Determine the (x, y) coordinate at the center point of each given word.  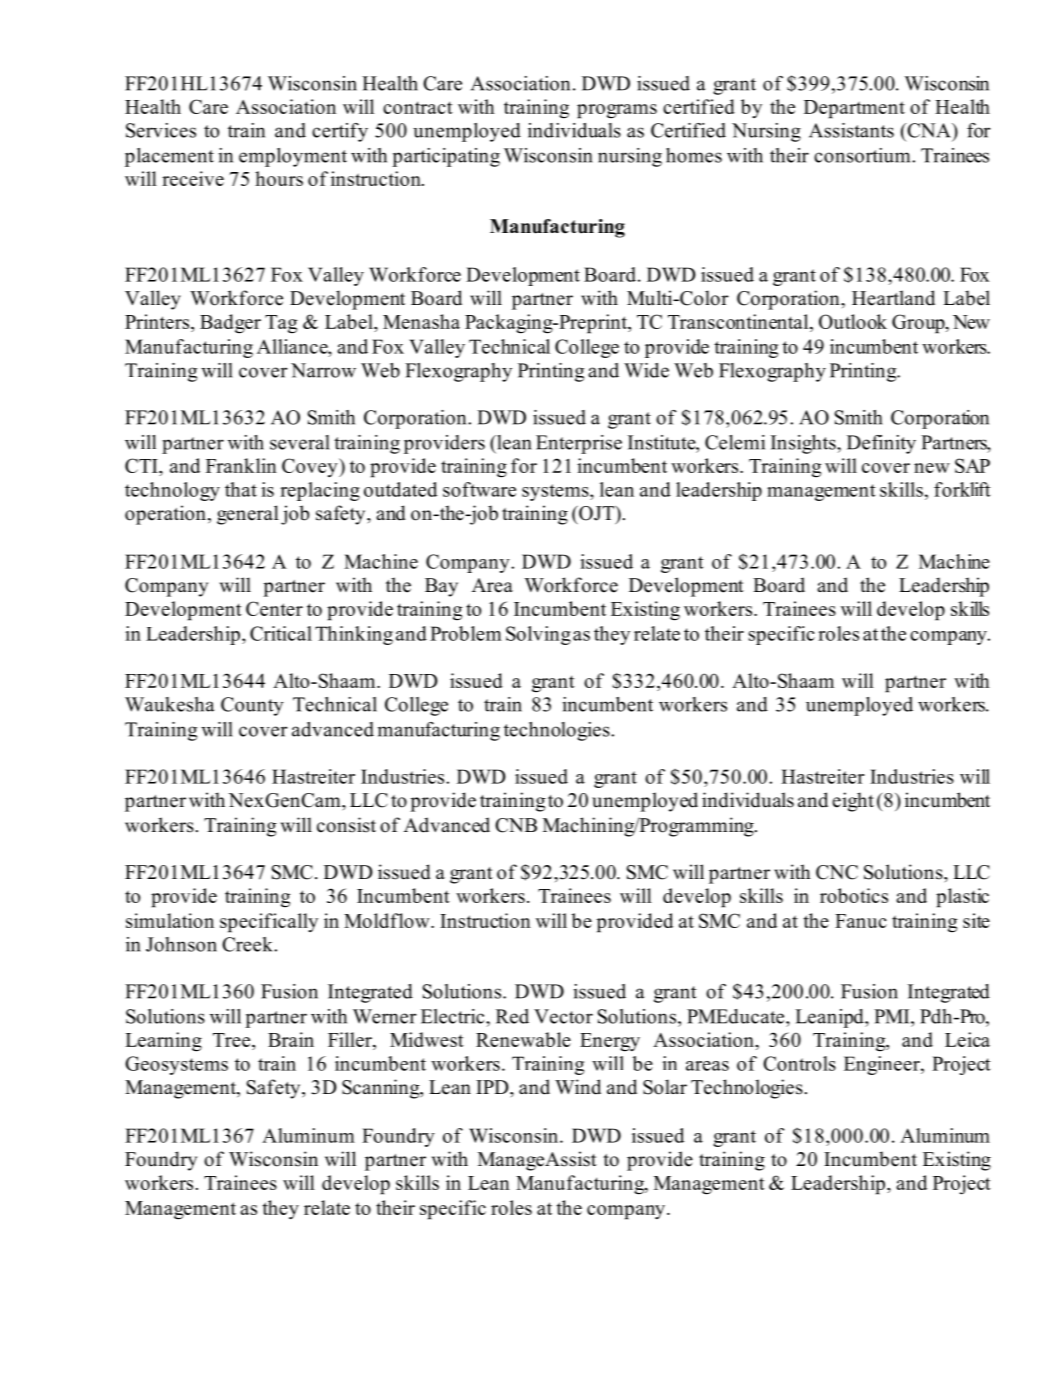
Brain (291, 1039)
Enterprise (579, 444)
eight (853, 802)
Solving (538, 635)
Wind (578, 1087)
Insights (804, 444)
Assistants (851, 130)
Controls (799, 1063)
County (252, 706)
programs (617, 111)
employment (293, 157)
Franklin (241, 465)
